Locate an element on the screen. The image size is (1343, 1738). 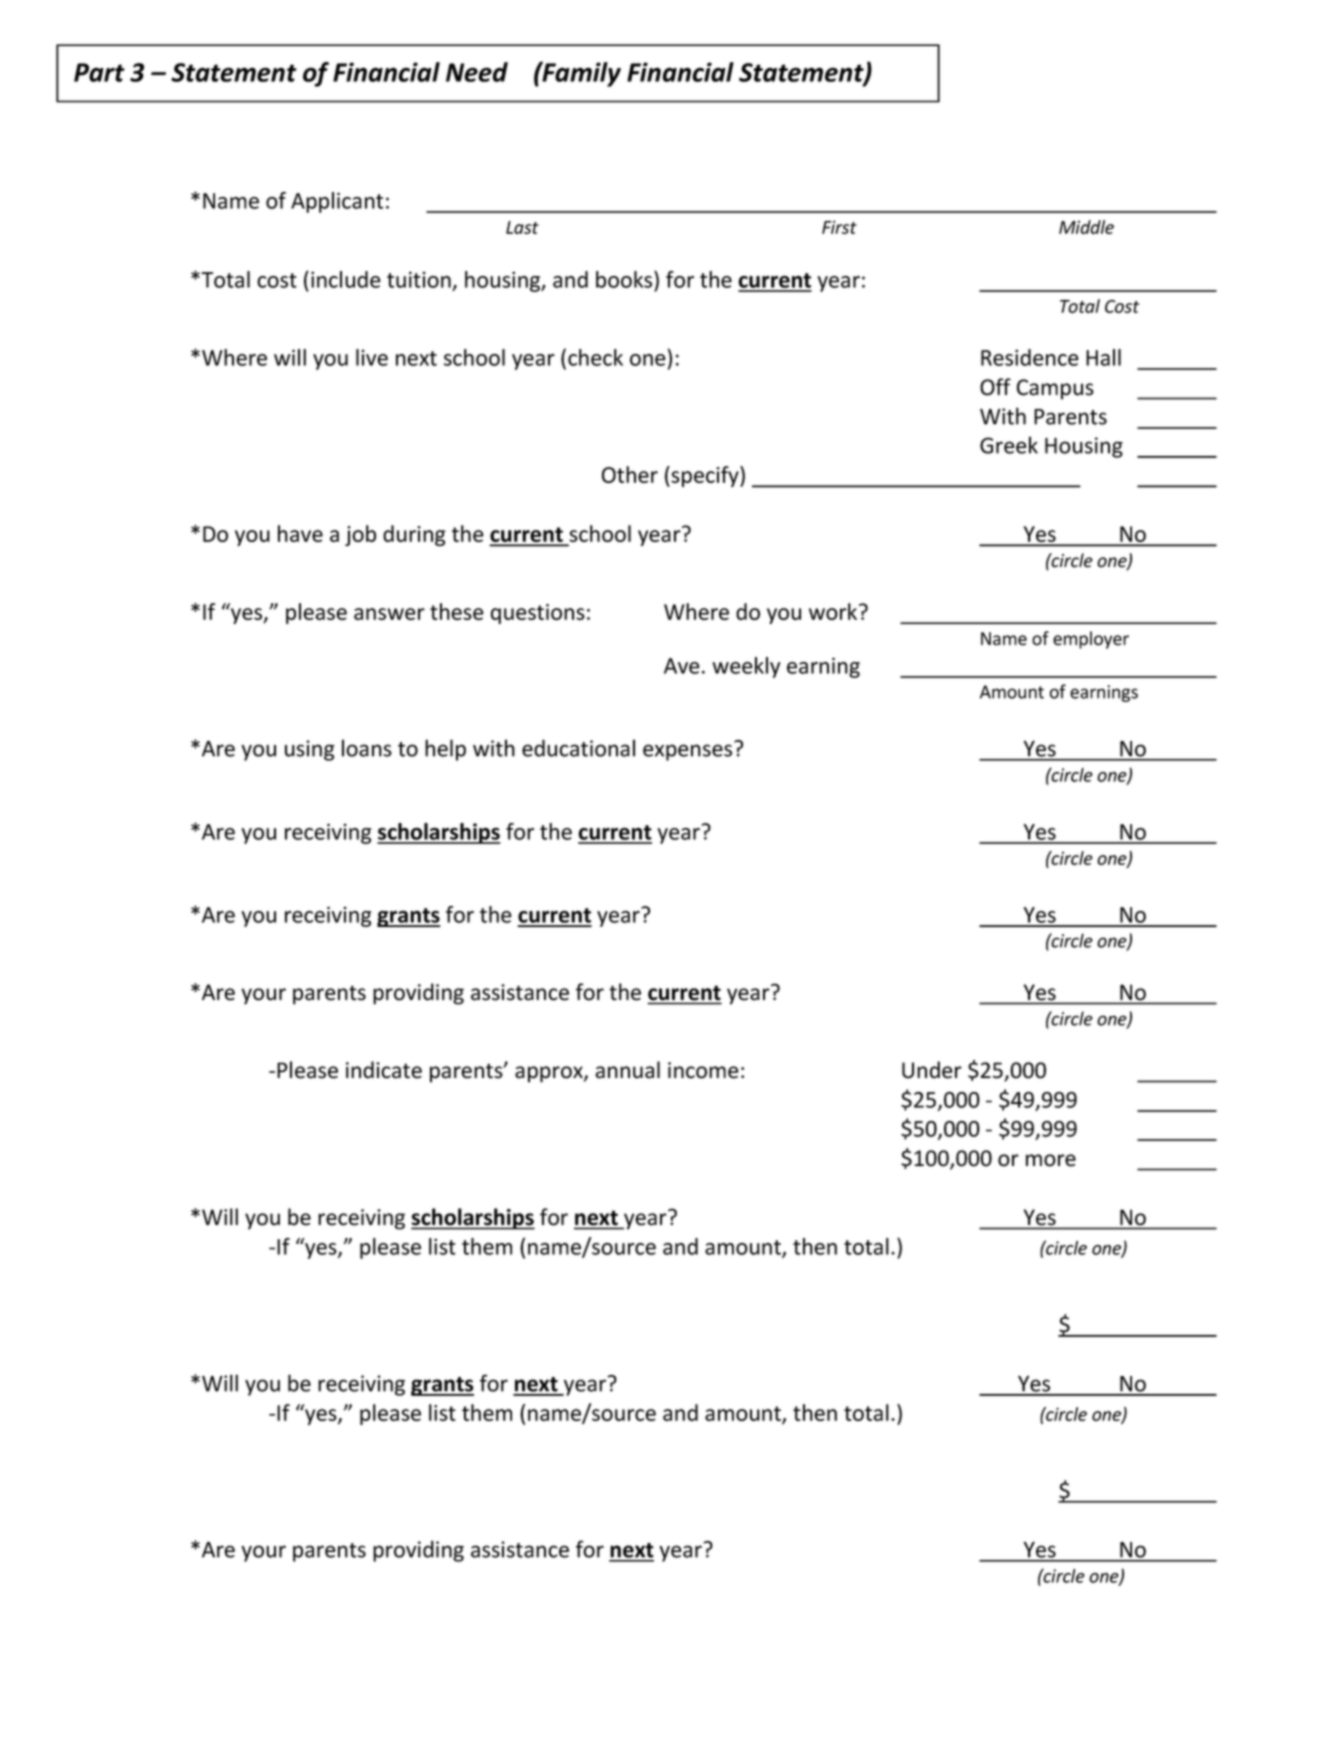
indicate is located at coordinates (384, 1070).
